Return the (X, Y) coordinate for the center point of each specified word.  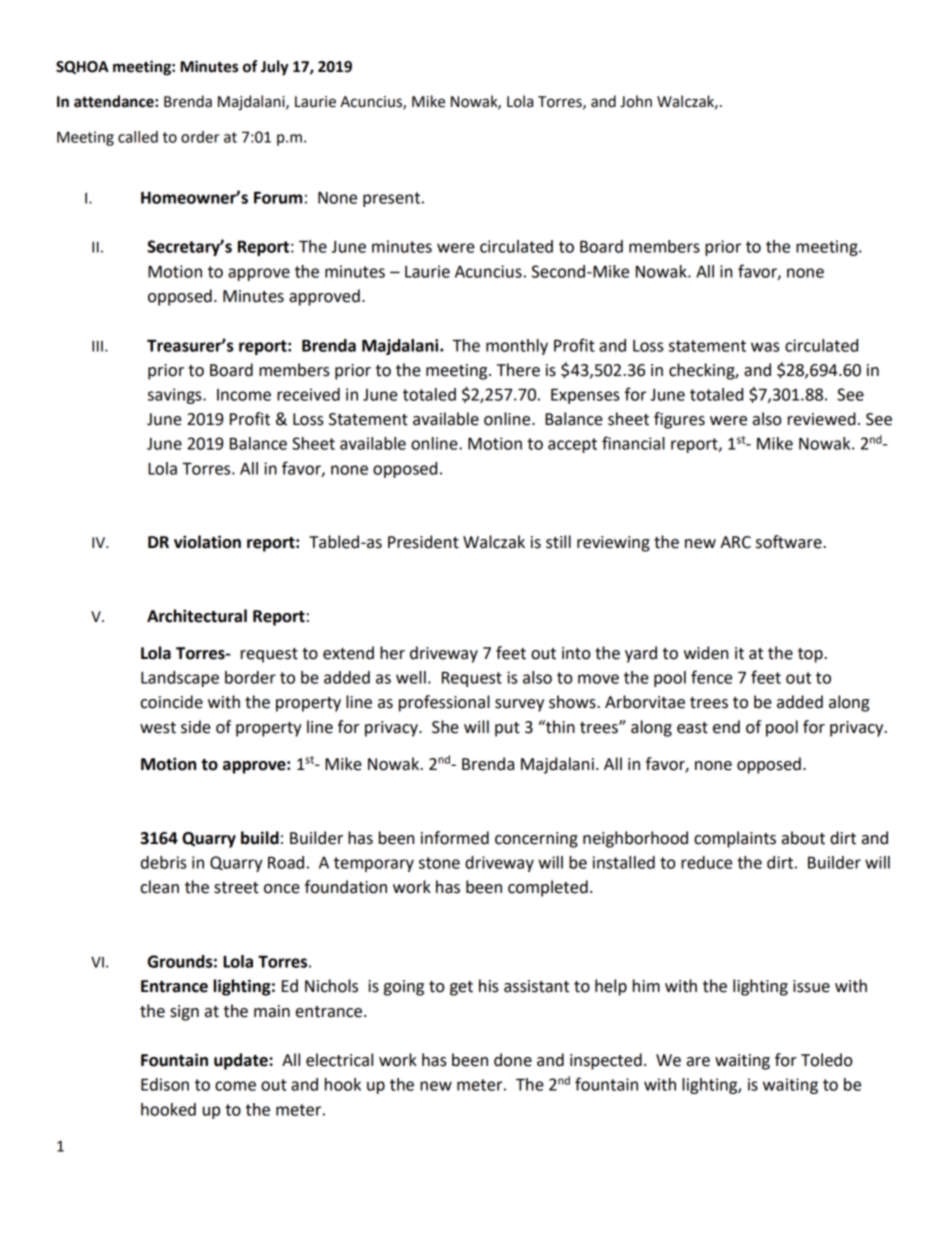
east (692, 728)
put (507, 729)
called (138, 137)
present (391, 199)
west (158, 728)
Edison (165, 1084)
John (636, 101)
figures (679, 420)
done (513, 1060)
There (518, 370)
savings (176, 396)
